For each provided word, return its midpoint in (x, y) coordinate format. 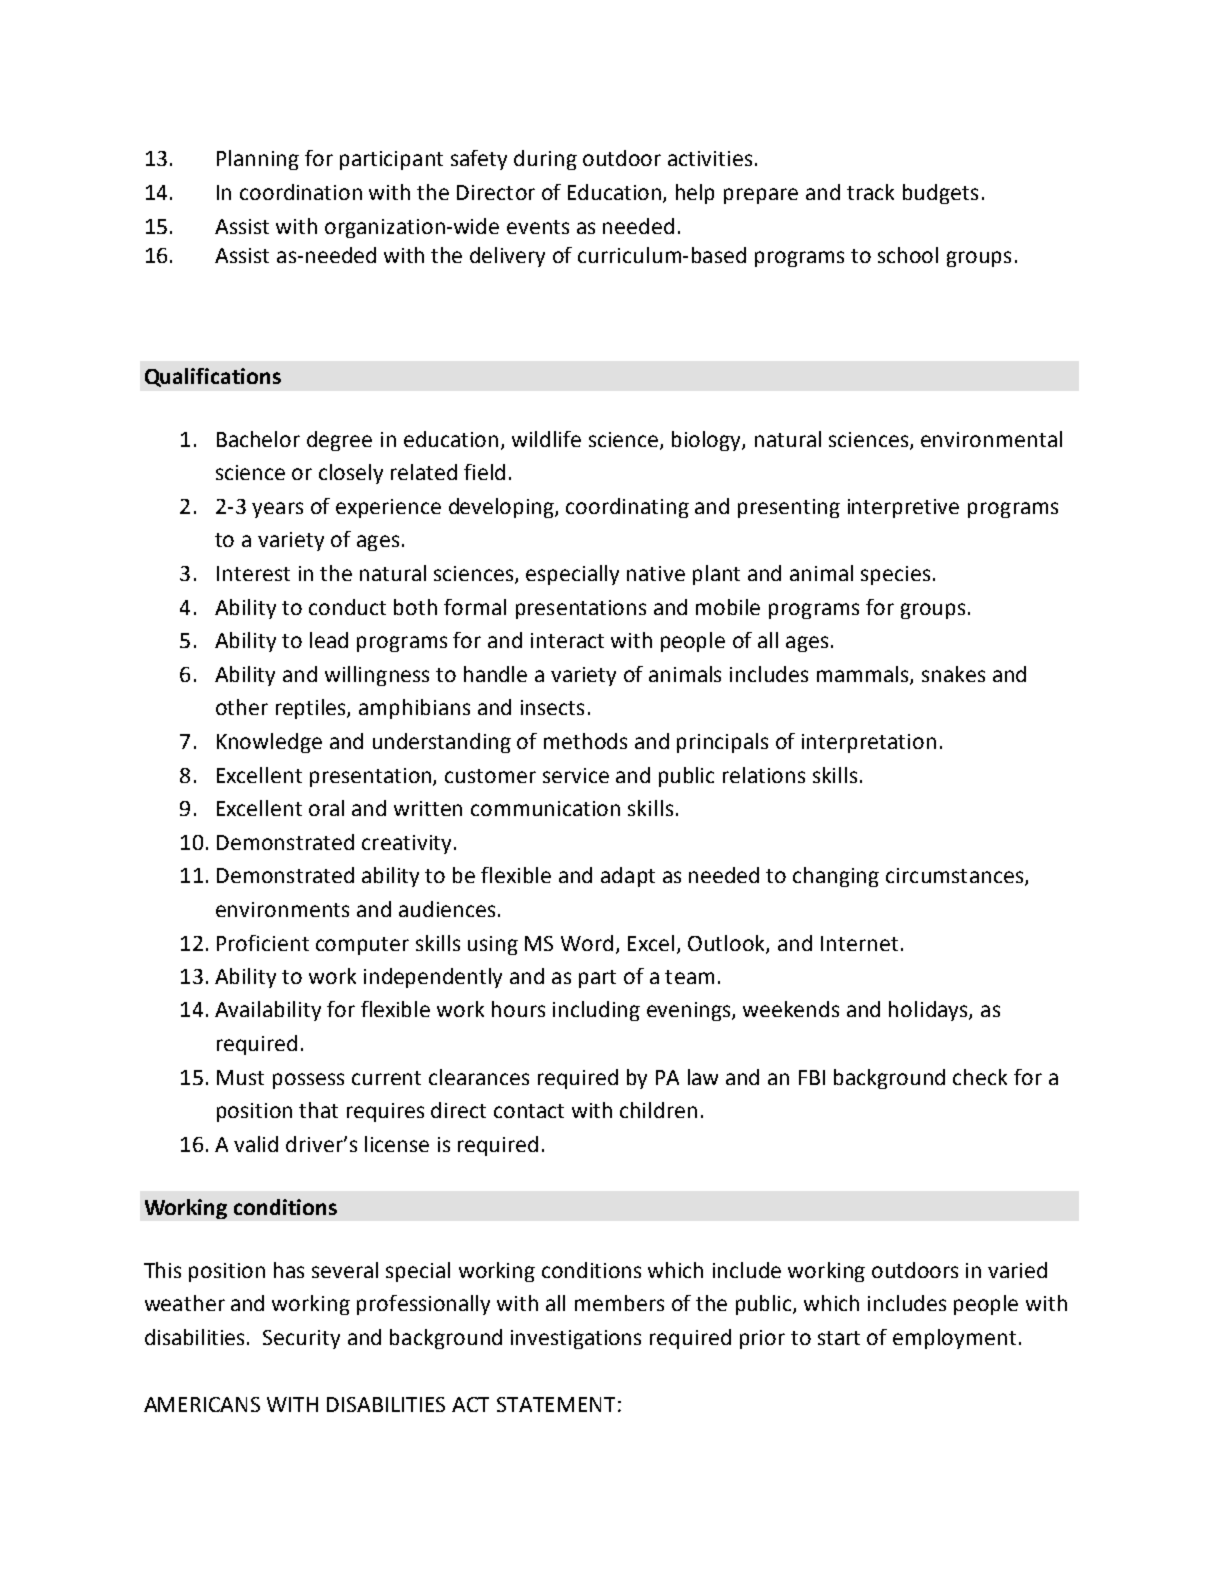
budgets (940, 194)
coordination (301, 192)
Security (301, 1339)
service (576, 775)
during (545, 160)
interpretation (869, 743)
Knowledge (269, 743)
